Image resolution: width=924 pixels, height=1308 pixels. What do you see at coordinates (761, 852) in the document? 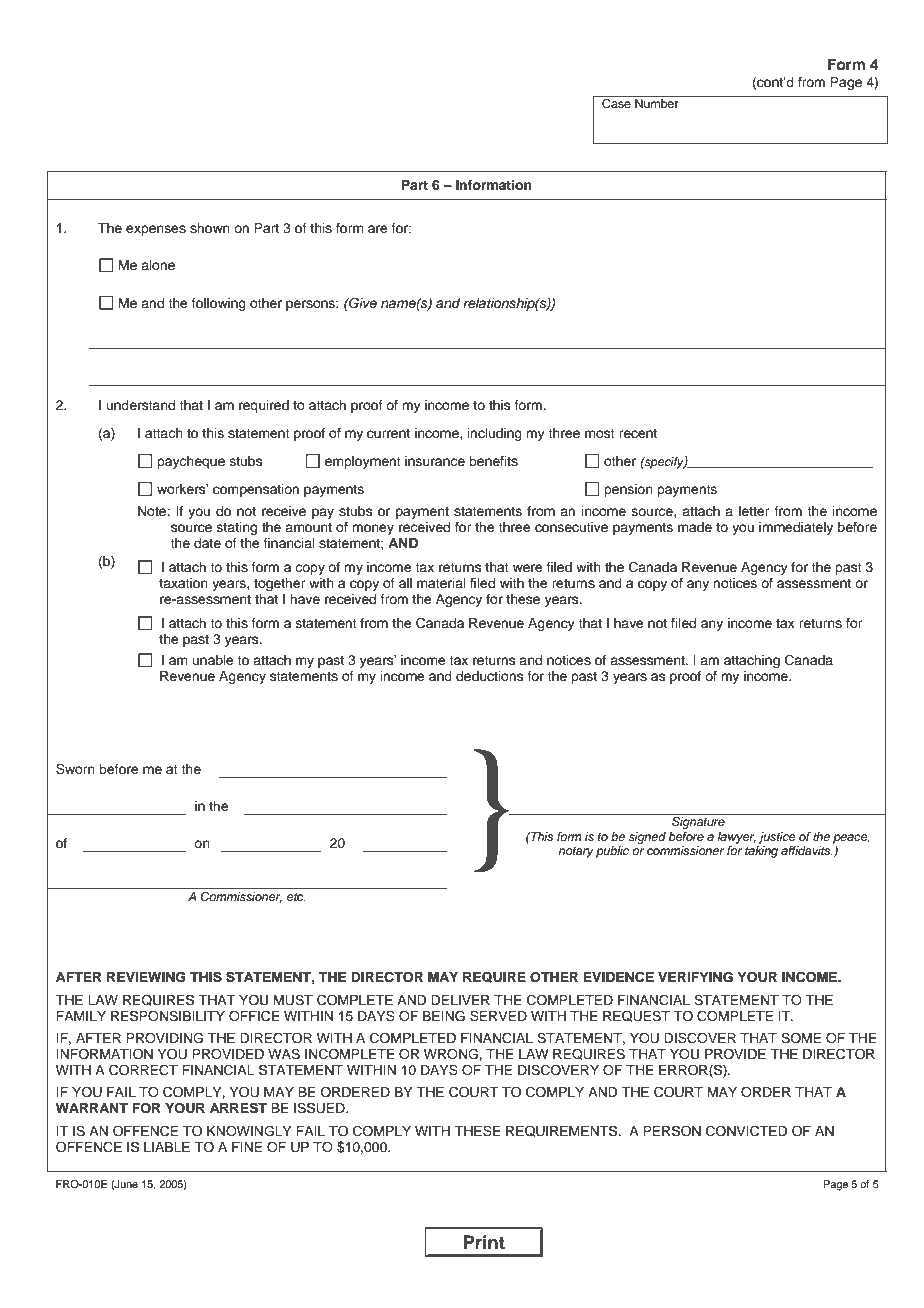
I see `taking` at bounding box center [761, 852].
